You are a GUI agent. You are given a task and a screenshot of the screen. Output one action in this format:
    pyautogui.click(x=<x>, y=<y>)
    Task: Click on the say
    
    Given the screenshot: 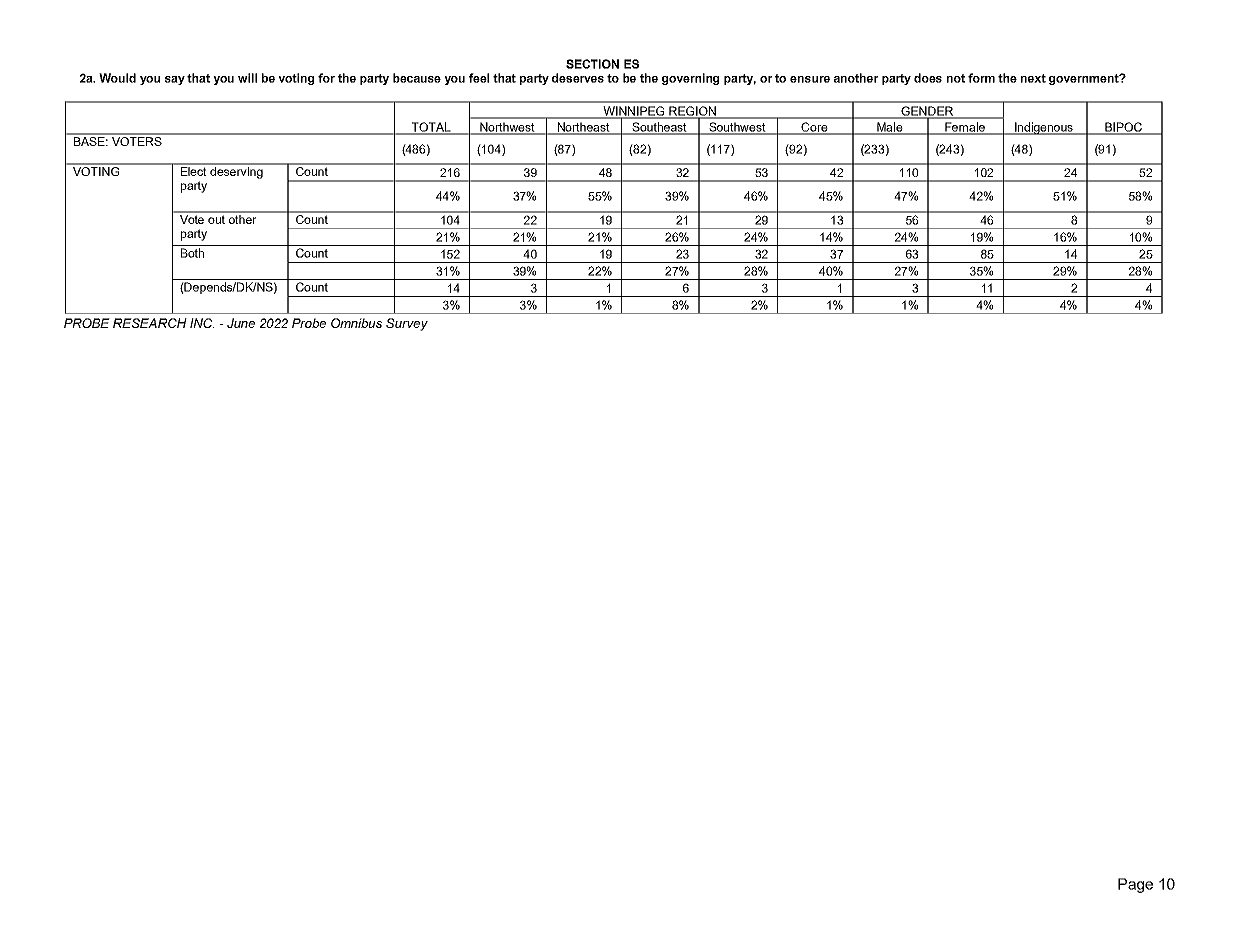 What is the action you would take?
    pyautogui.click(x=175, y=80)
